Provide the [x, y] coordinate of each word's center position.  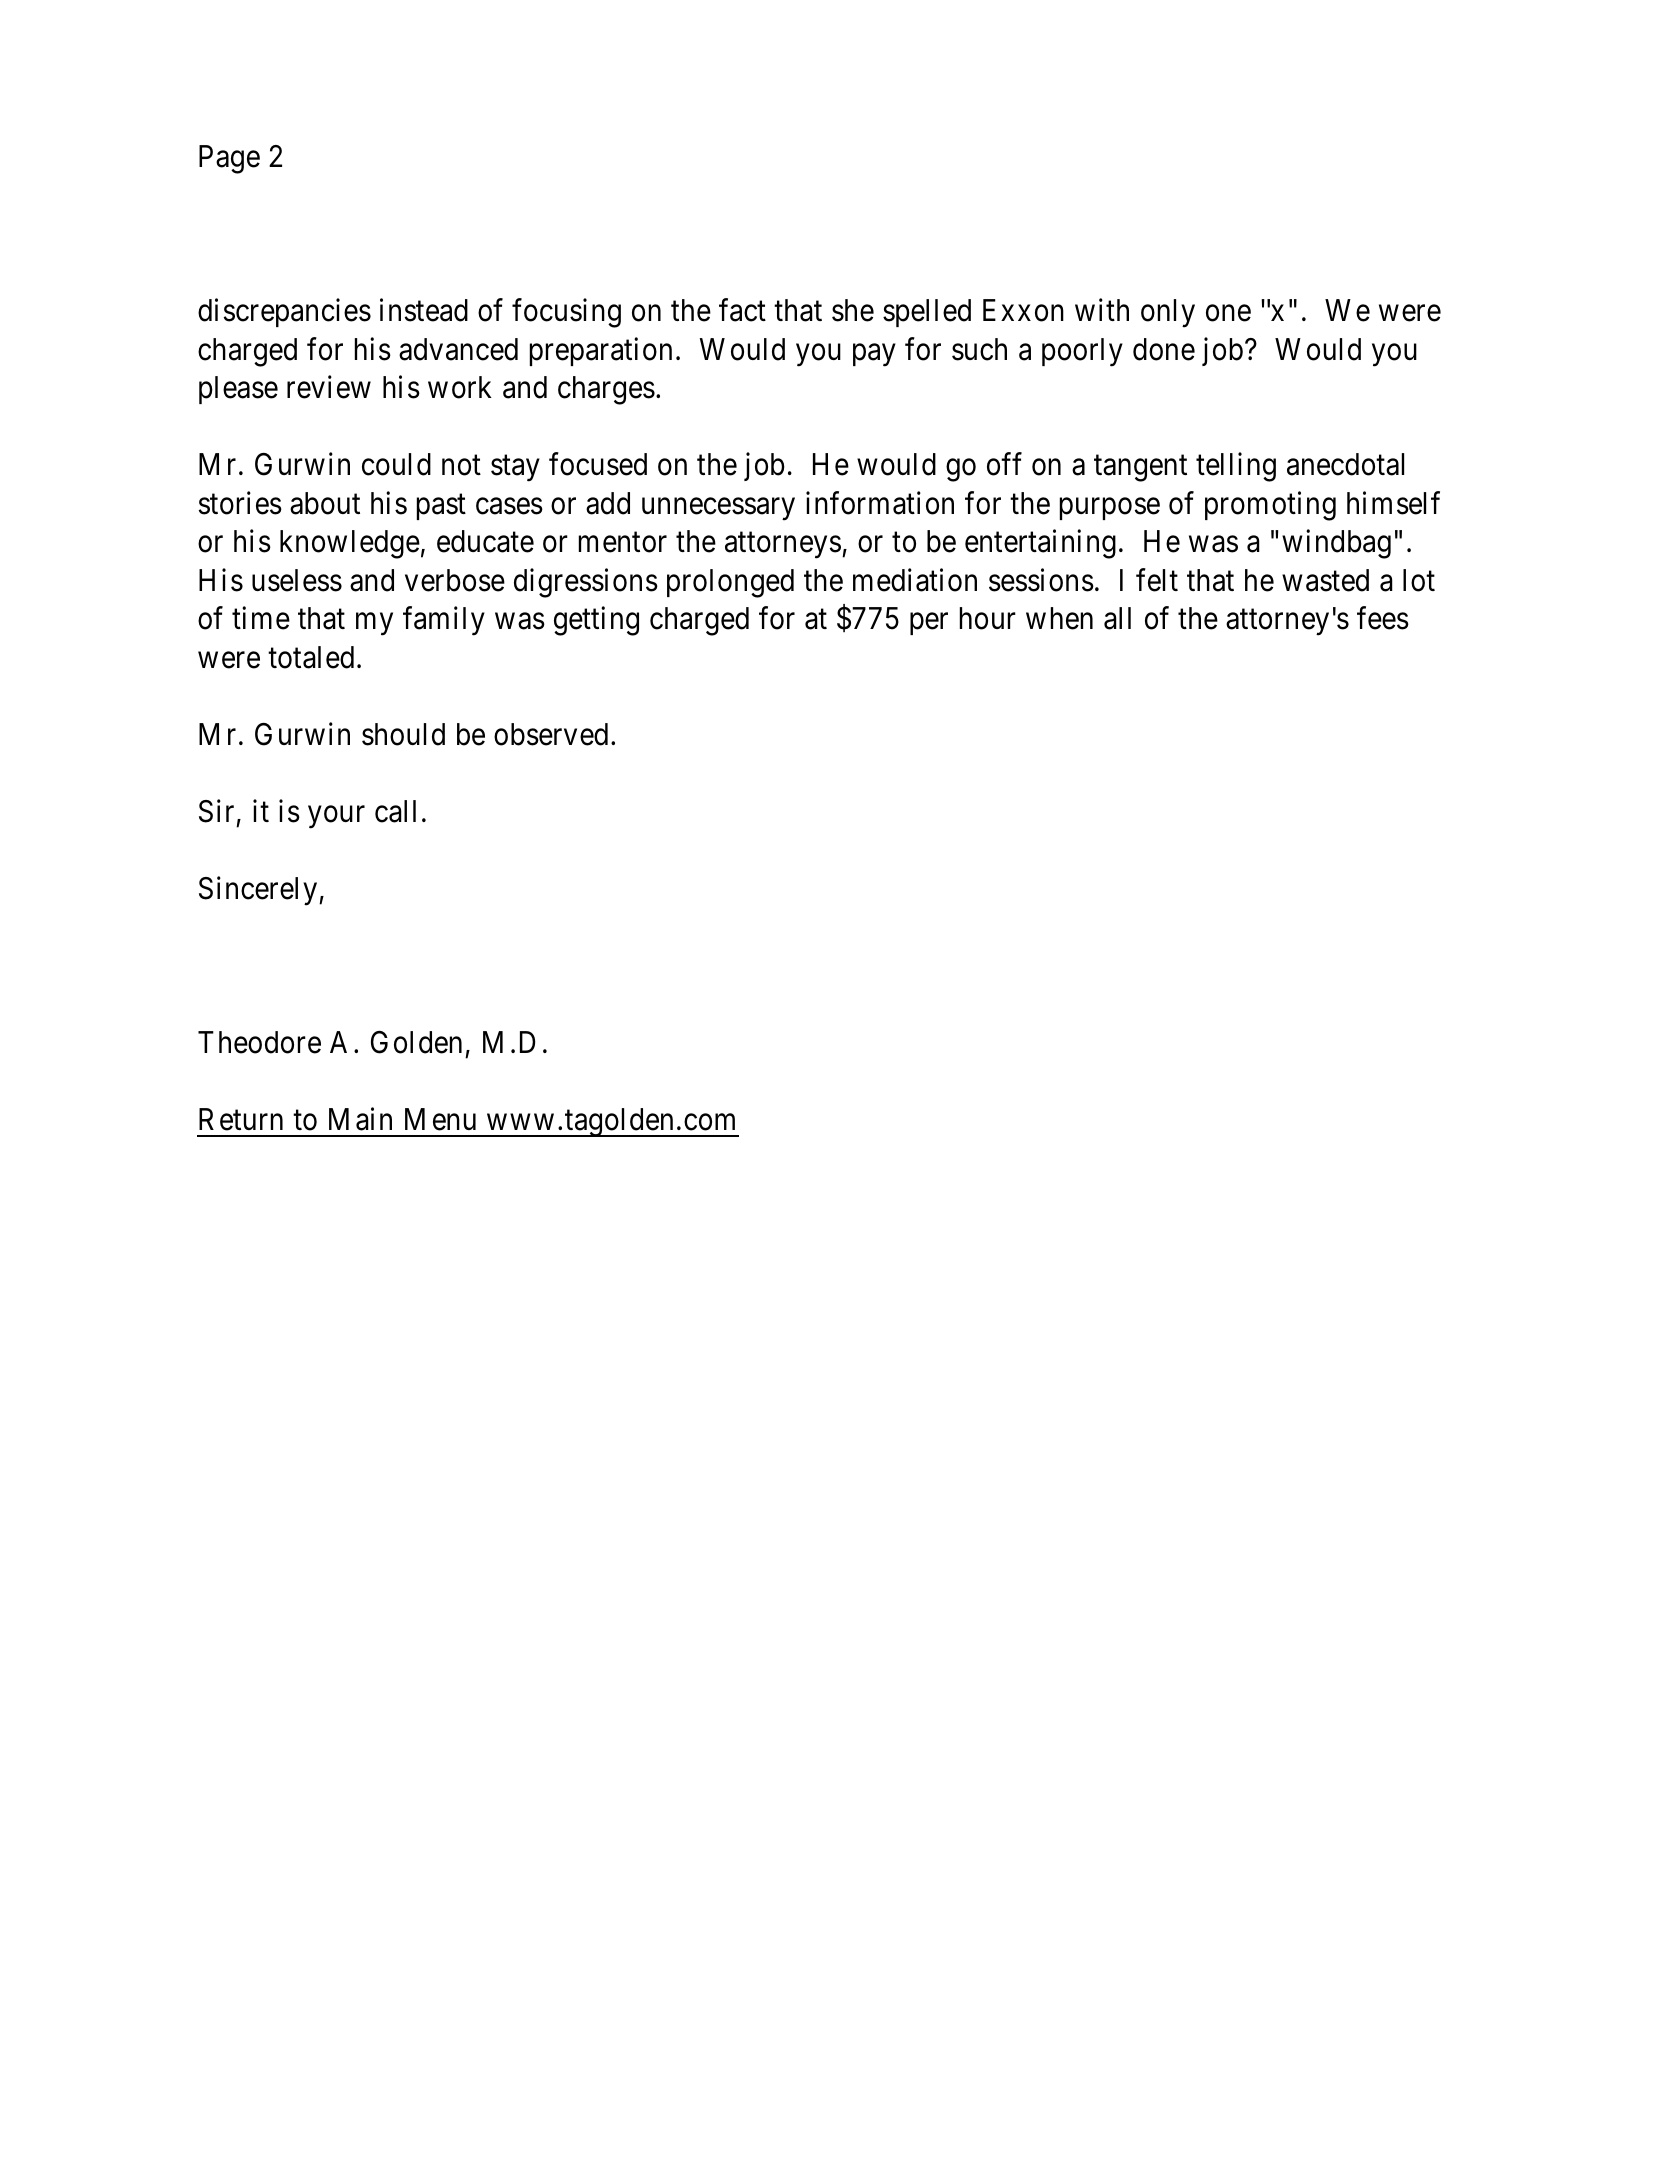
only [1168, 313]
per [929, 624]
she [853, 310]
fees [1383, 618]
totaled [311, 657]
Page [229, 159]
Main [360, 1119]
